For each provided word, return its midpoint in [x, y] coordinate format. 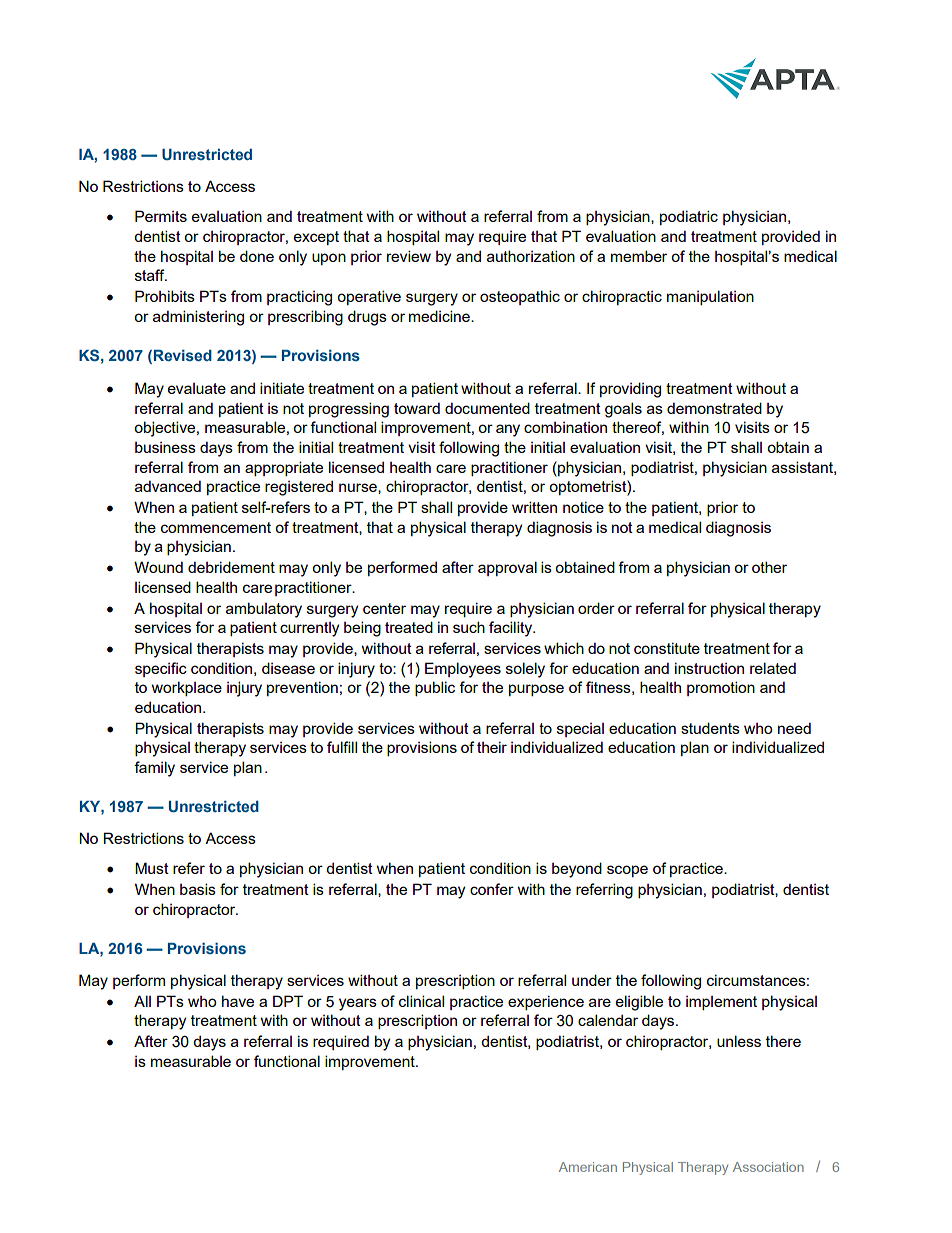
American [588, 1167]
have [238, 1001]
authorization [531, 256]
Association [768, 1167]
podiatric [689, 217]
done [257, 256]
